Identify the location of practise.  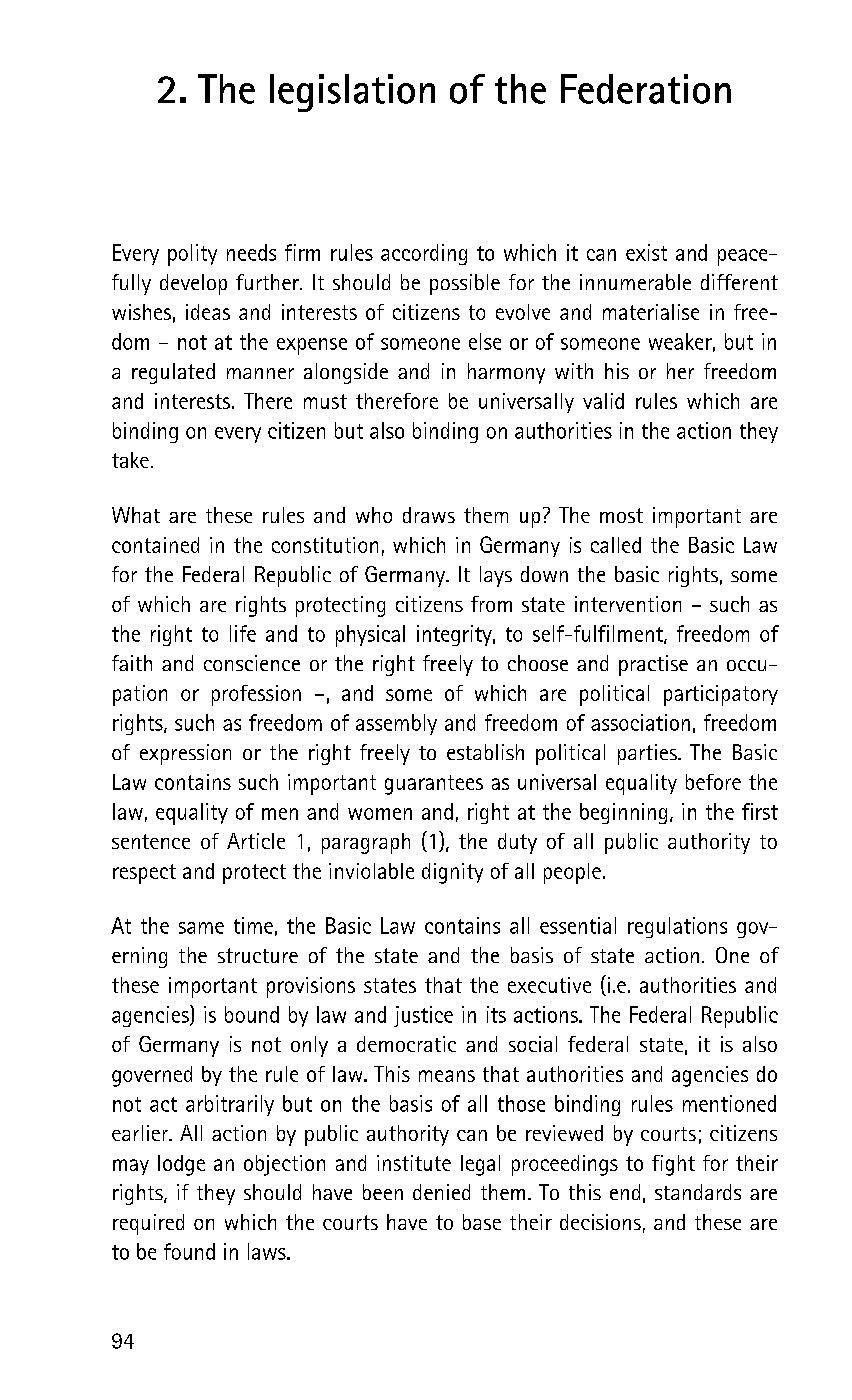
(653, 665).
